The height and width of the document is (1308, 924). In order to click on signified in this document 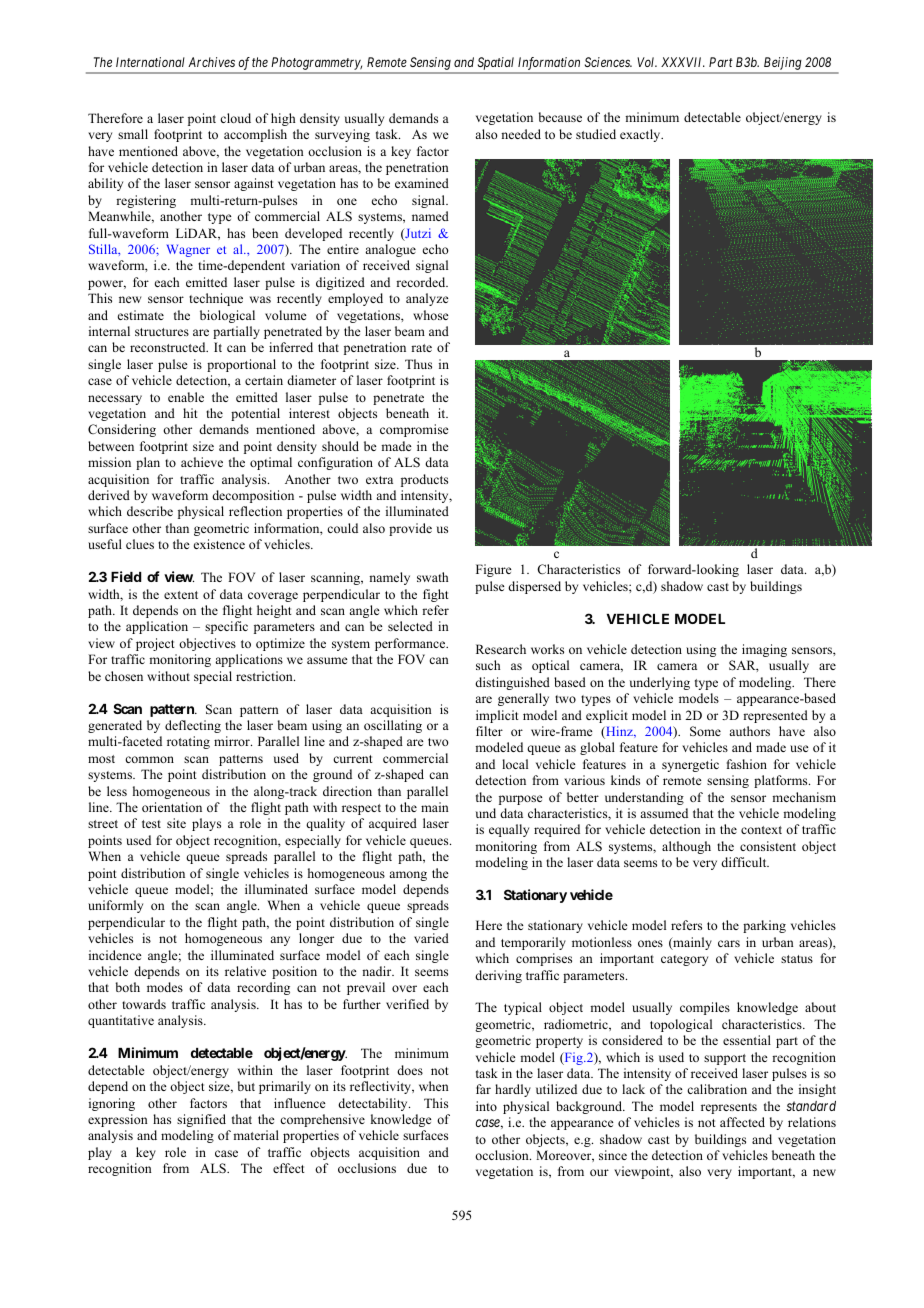, I will do `click(201, 1120)`.
